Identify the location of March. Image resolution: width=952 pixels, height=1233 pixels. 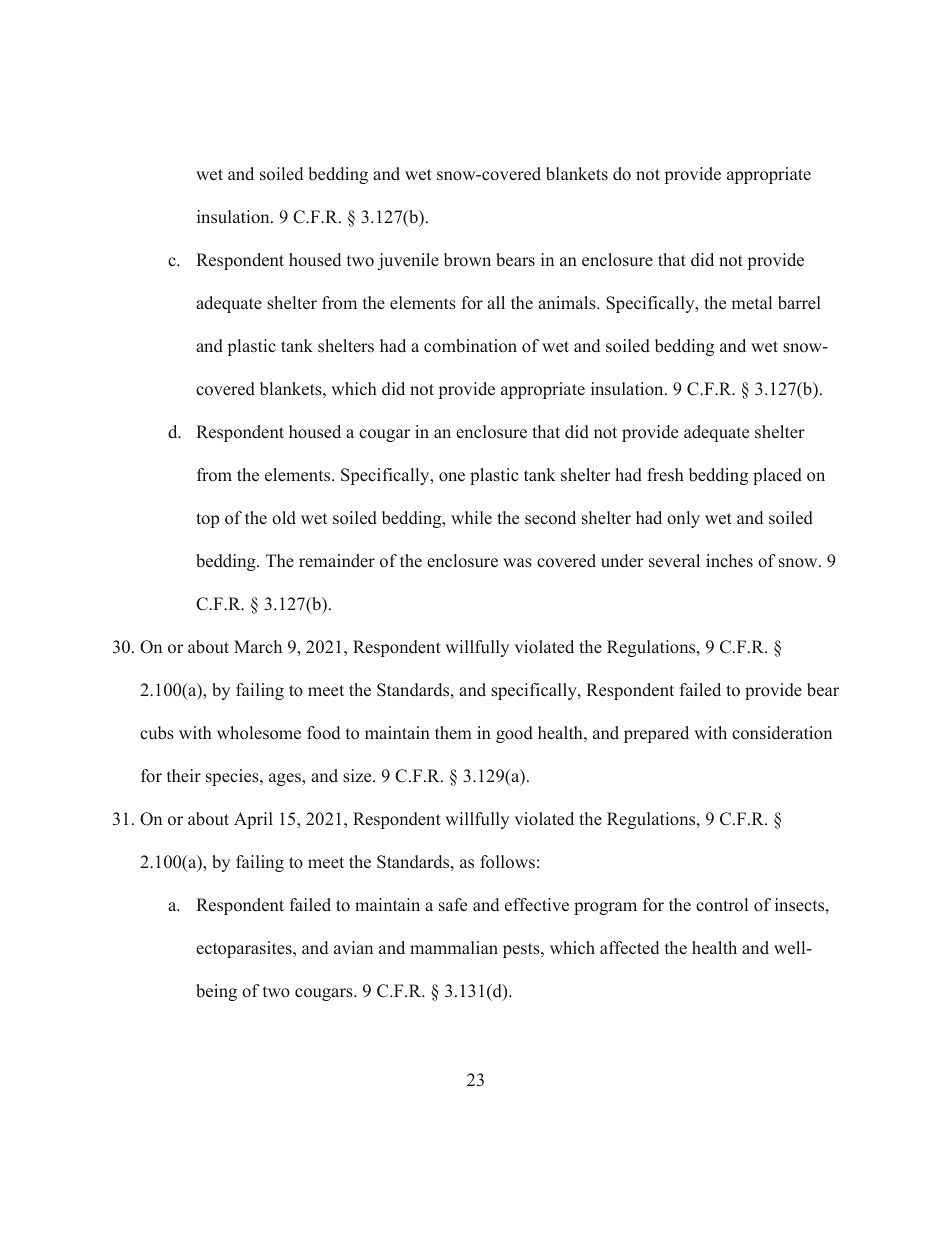
(258, 646).
